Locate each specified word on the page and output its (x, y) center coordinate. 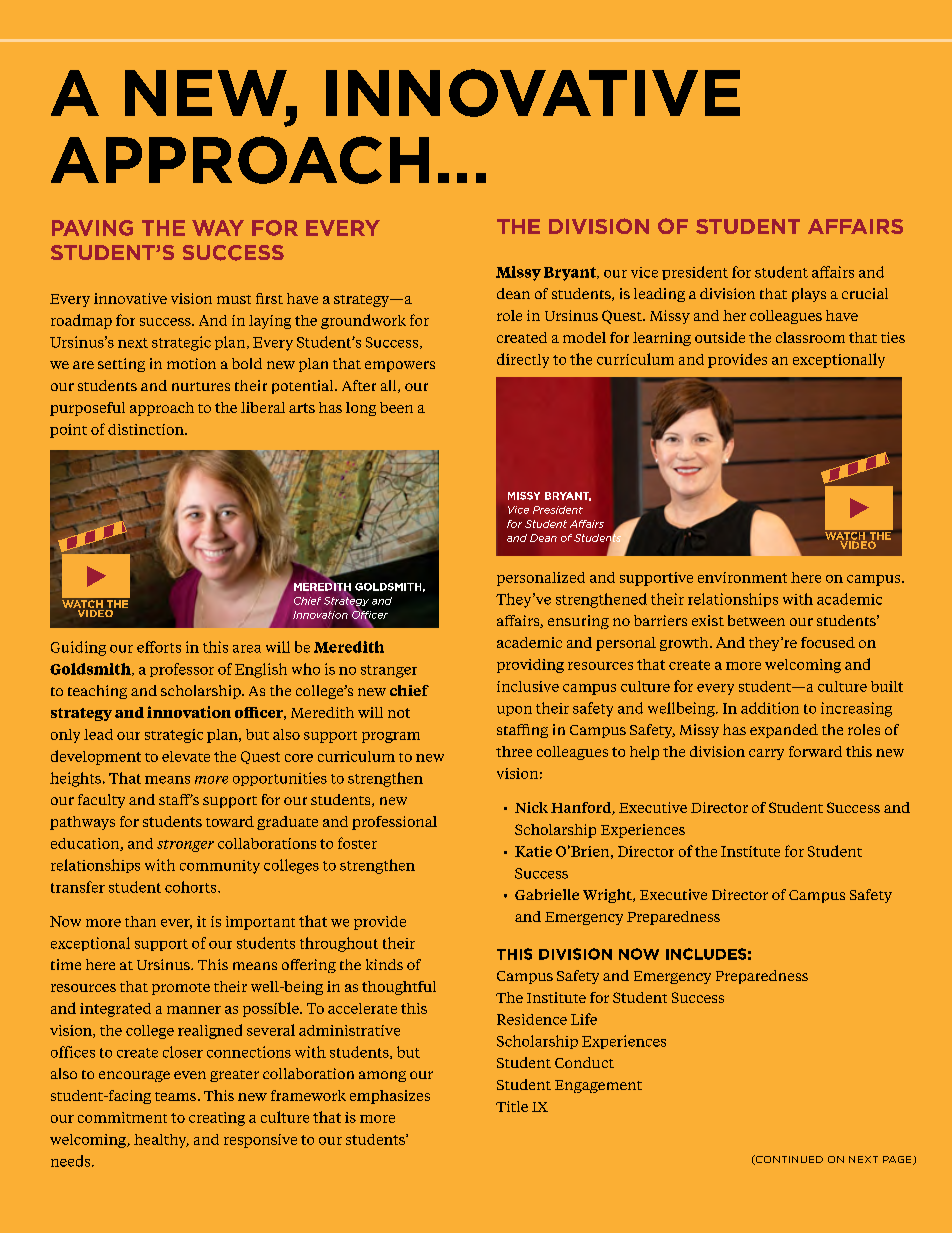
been (396, 407)
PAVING (92, 228)
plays (809, 295)
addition (770, 708)
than (140, 921)
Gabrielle (547, 894)
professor (182, 670)
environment (742, 577)
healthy (161, 1141)
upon (514, 711)
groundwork (363, 321)
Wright (608, 896)
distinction (147, 429)
